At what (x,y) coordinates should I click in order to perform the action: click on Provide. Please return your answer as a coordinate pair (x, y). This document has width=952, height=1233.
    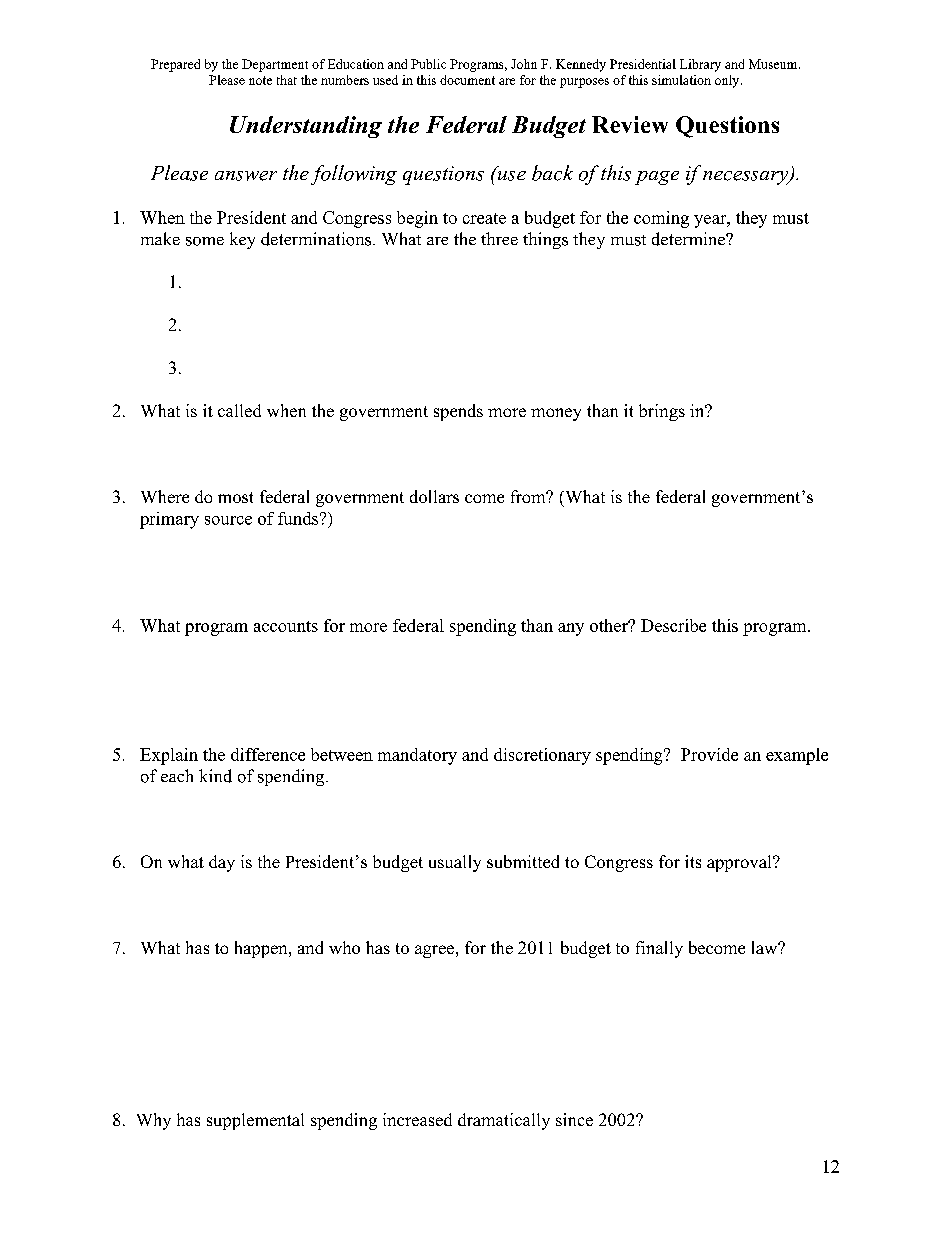
    Looking at the image, I should click on (709, 754).
